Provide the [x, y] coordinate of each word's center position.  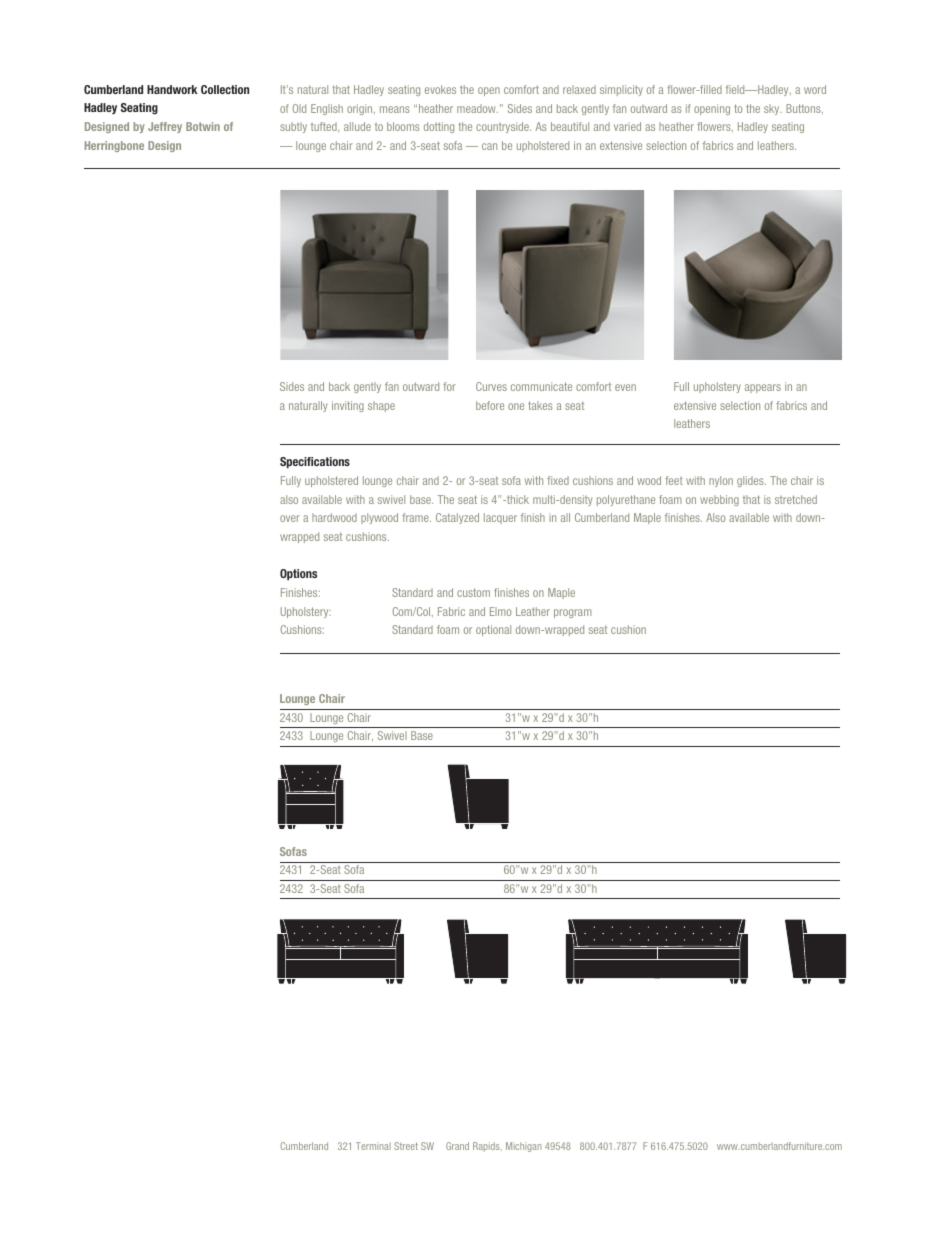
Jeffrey [165, 127]
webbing [719, 500]
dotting [439, 127]
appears [763, 388]
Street [406, 1146]
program [573, 613]
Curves [491, 386]
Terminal [373, 1146]
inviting [348, 406]
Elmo [500, 611]
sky [773, 109]
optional [493, 630]
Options [298, 574]
